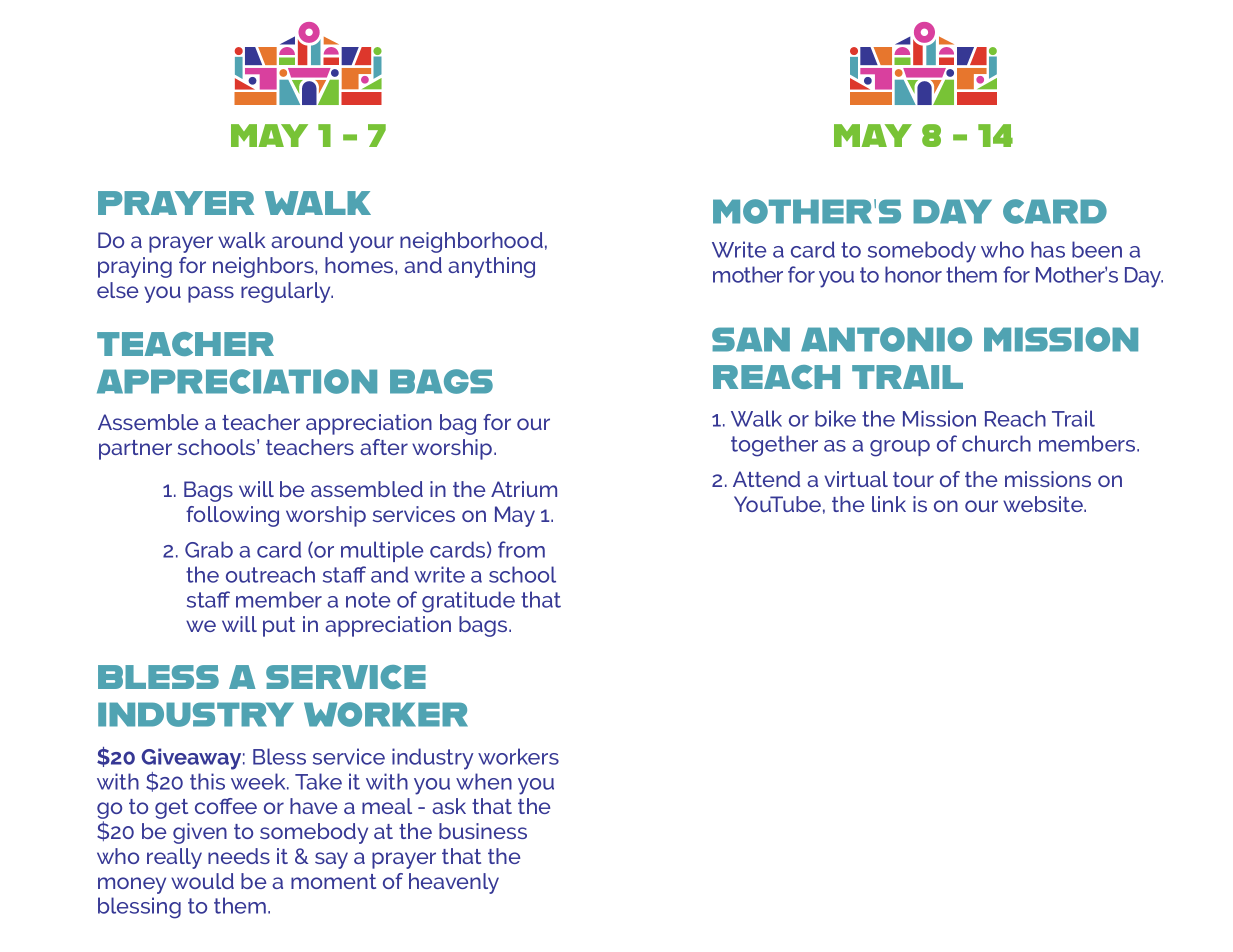 Image resolution: width=1233 pixels, height=952 pixels. I want to click on has, so click(1048, 249).
